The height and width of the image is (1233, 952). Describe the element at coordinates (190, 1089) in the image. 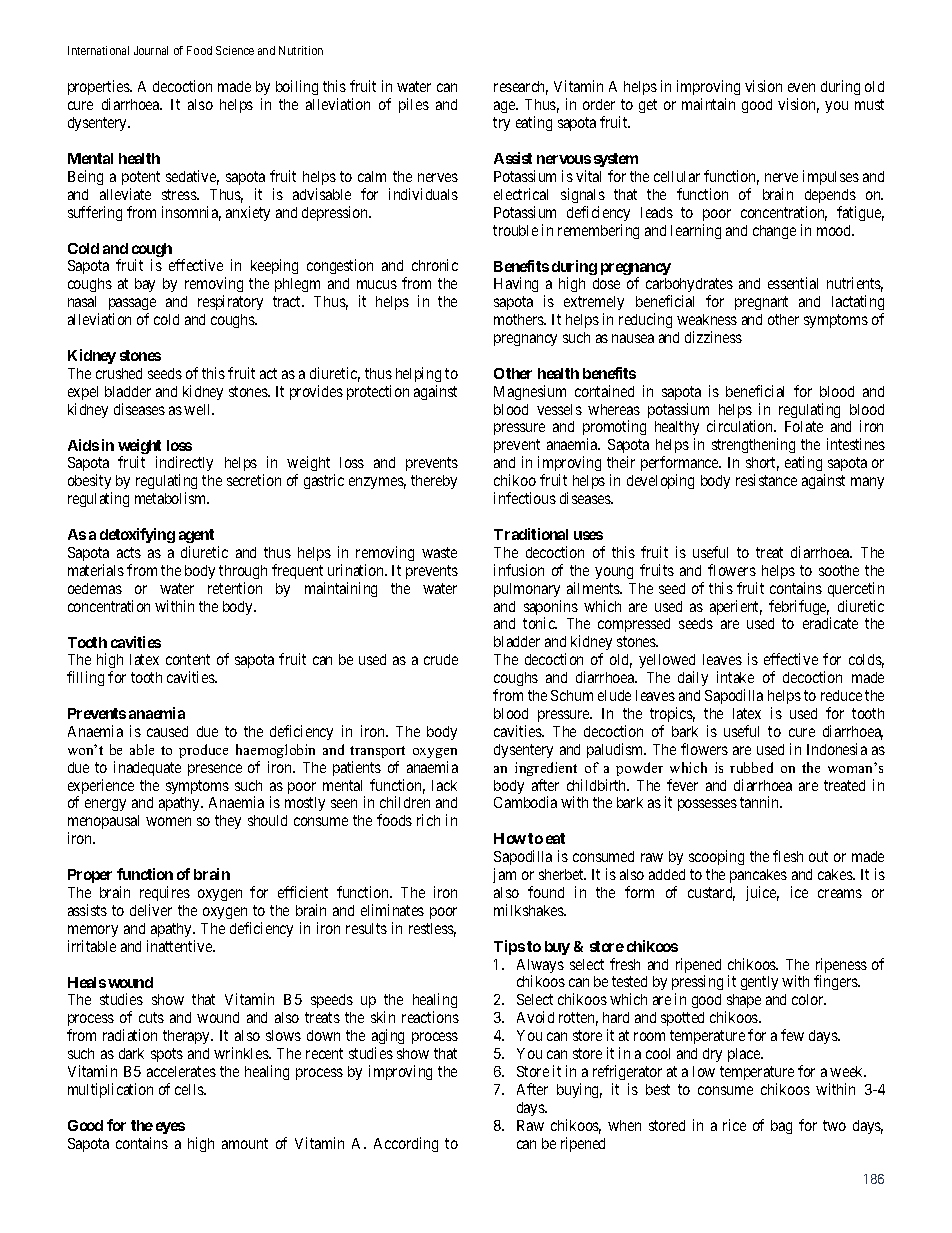

I see `cells` at that location.
